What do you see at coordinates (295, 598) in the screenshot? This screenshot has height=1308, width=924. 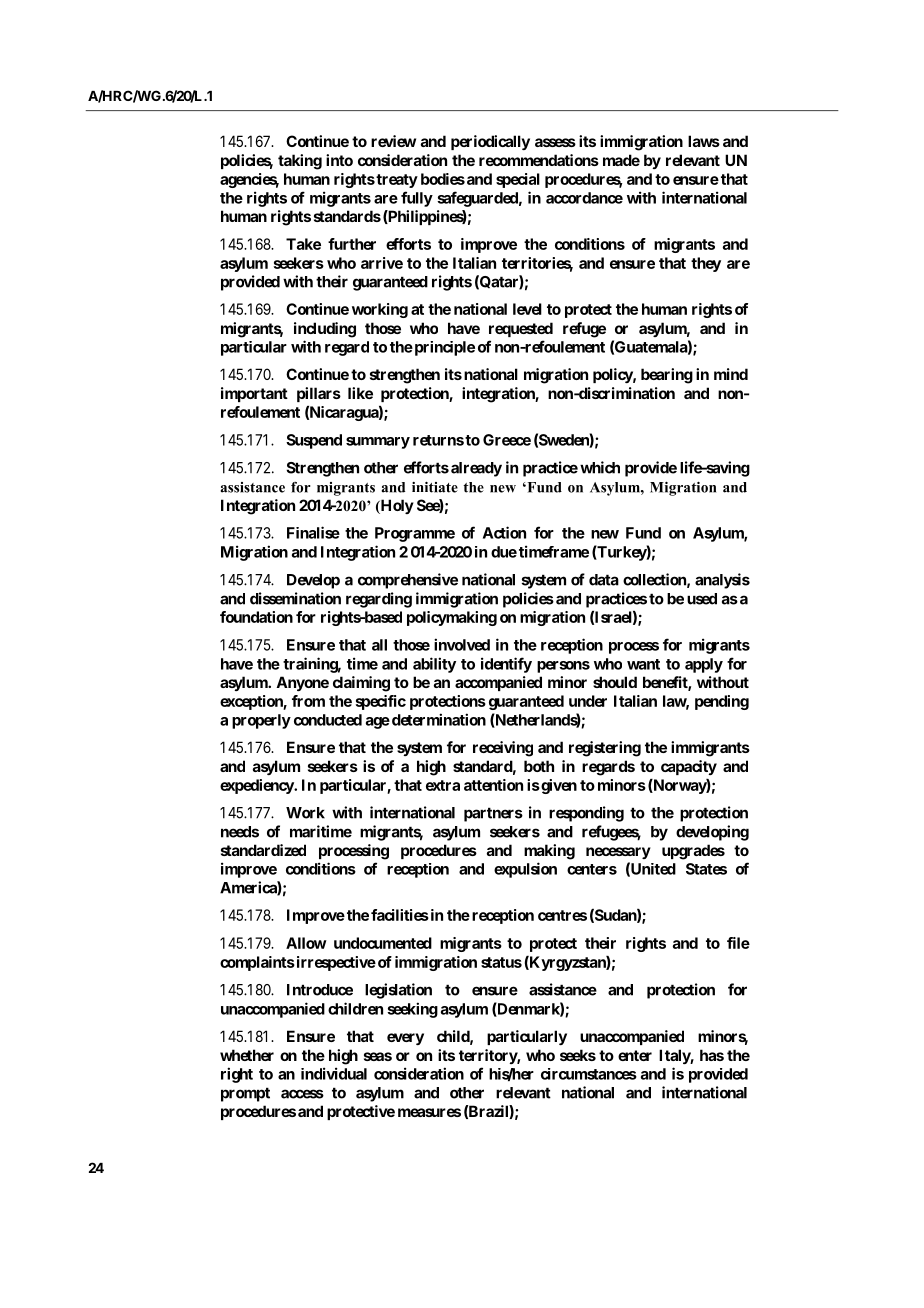 I see `dissemination` at bounding box center [295, 598].
